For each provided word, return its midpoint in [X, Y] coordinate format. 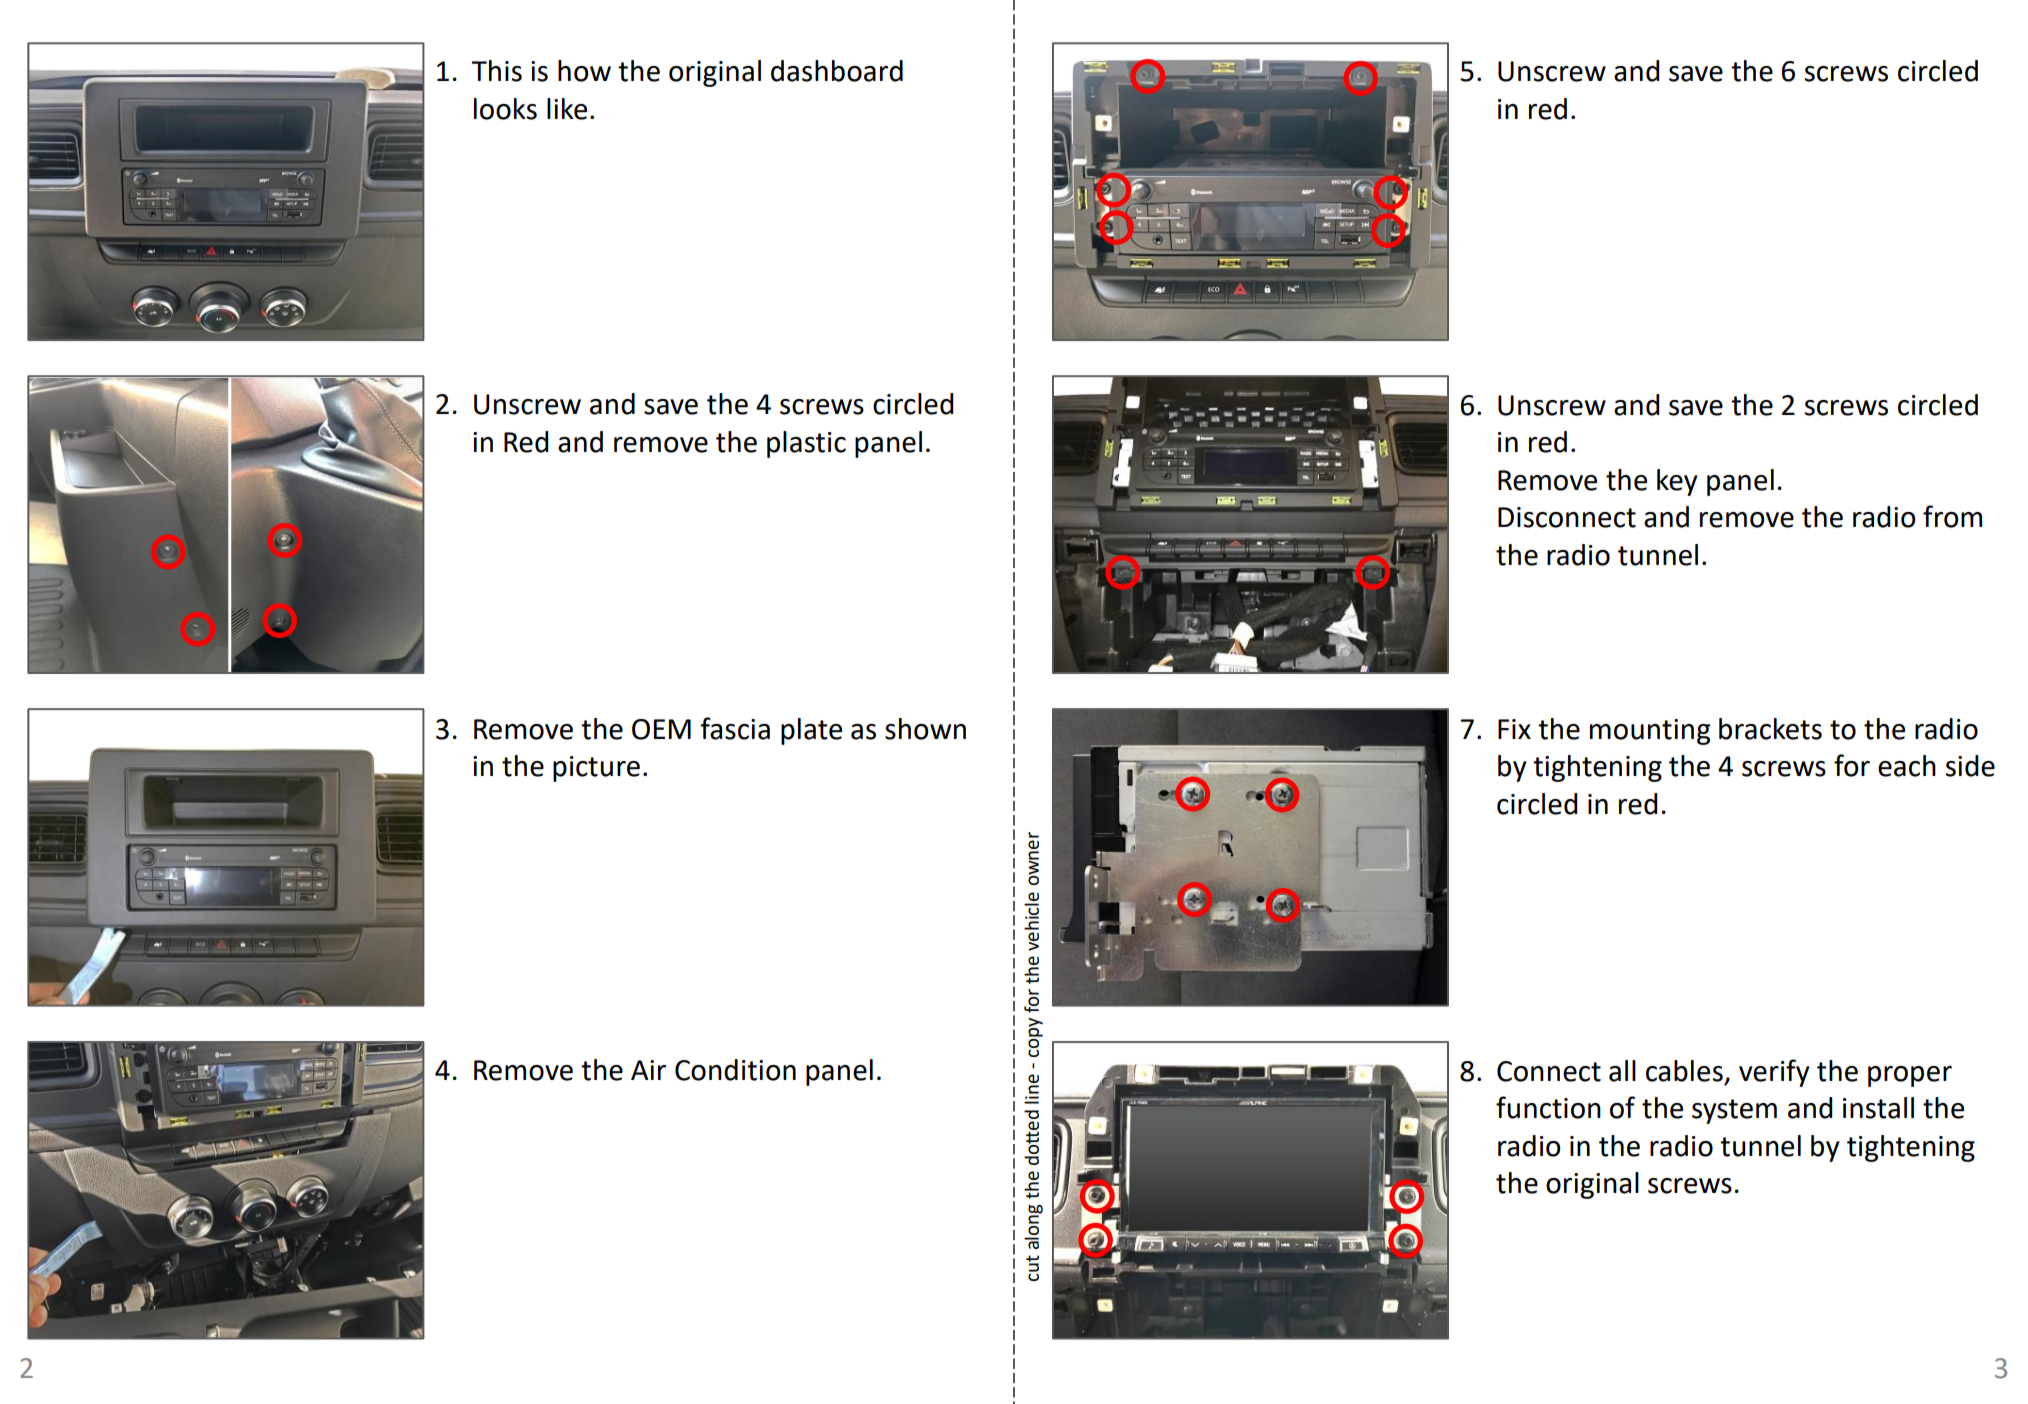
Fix [1514, 729]
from [1952, 516]
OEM [661, 729]
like [567, 109]
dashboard [837, 71]
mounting [1650, 732]
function [1548, 1107]
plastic [806, 444]
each [1907, 766]
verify [1774, 1073]
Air [648, 1070]
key [1677, 482]
